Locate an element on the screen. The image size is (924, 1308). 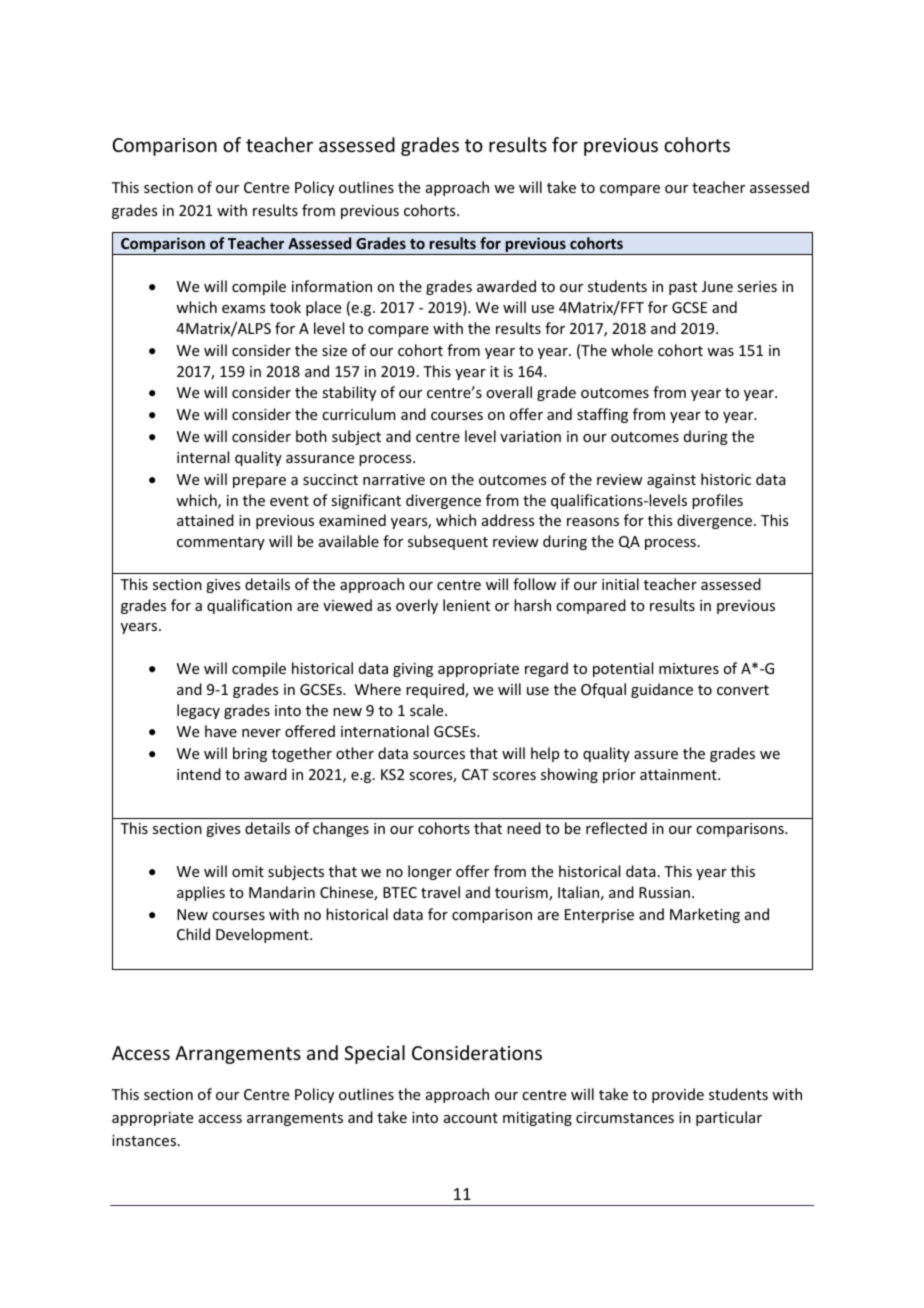
past is located at coordinates (683, 288).
